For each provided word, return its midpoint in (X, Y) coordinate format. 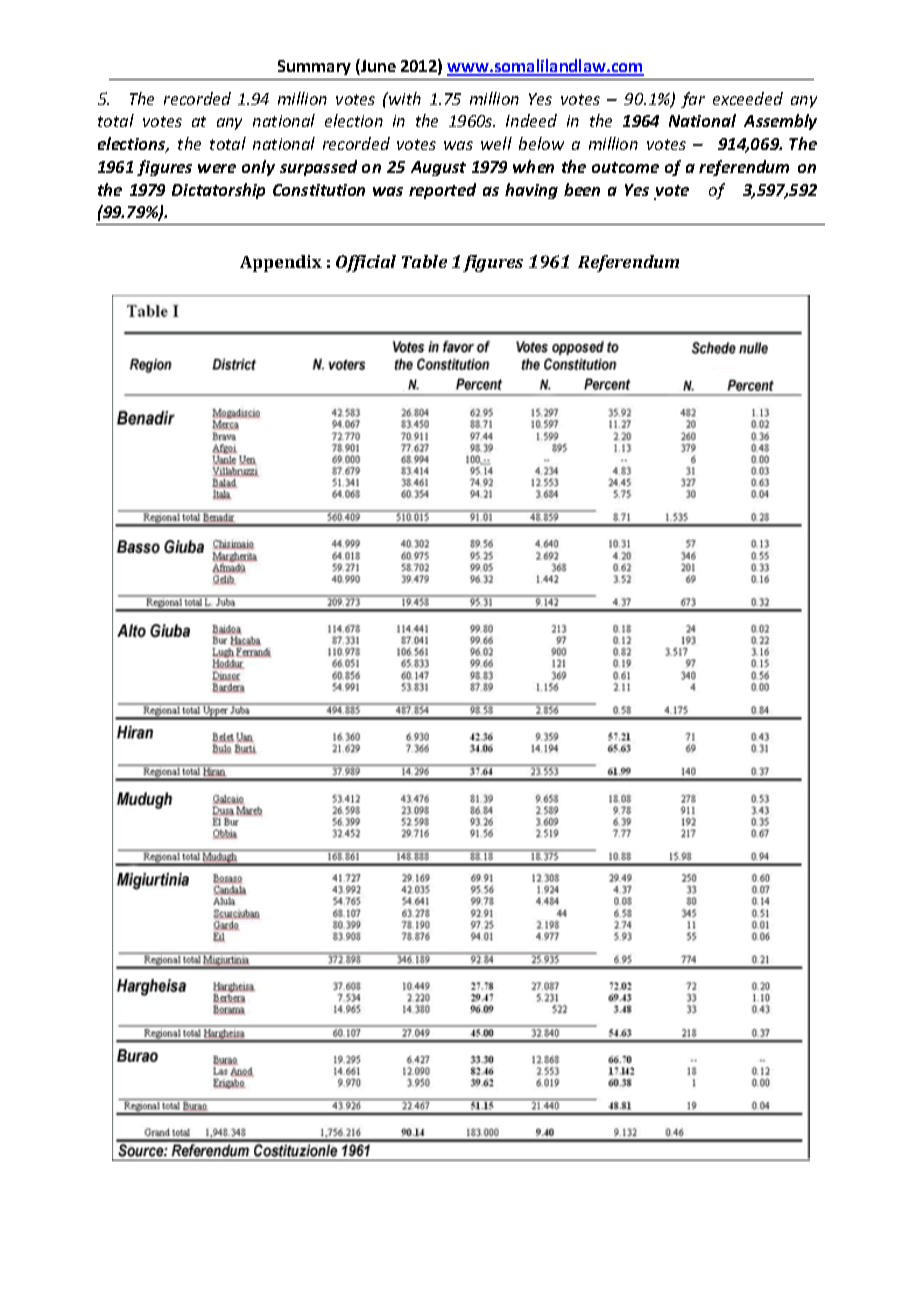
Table (424, 261)
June (377, 67)
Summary (314, 67)
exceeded (748, 98)
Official (366, 263)
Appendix (281, 263)
